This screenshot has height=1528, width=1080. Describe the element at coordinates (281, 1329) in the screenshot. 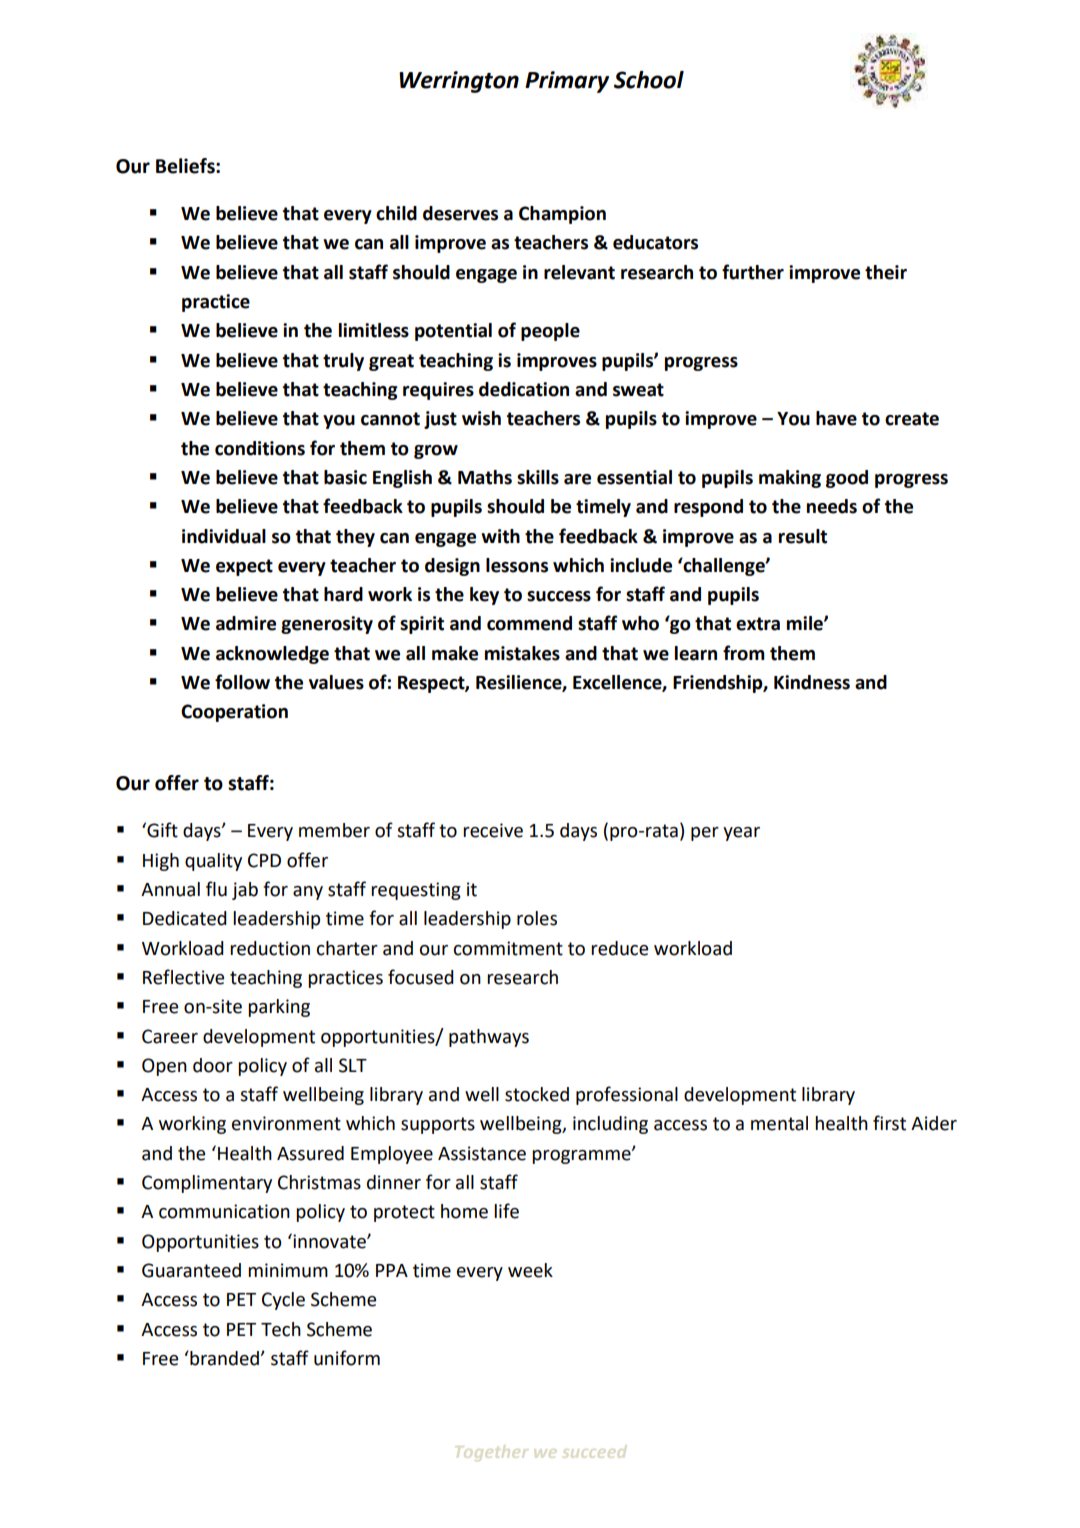

I see `Tech` at that location.
